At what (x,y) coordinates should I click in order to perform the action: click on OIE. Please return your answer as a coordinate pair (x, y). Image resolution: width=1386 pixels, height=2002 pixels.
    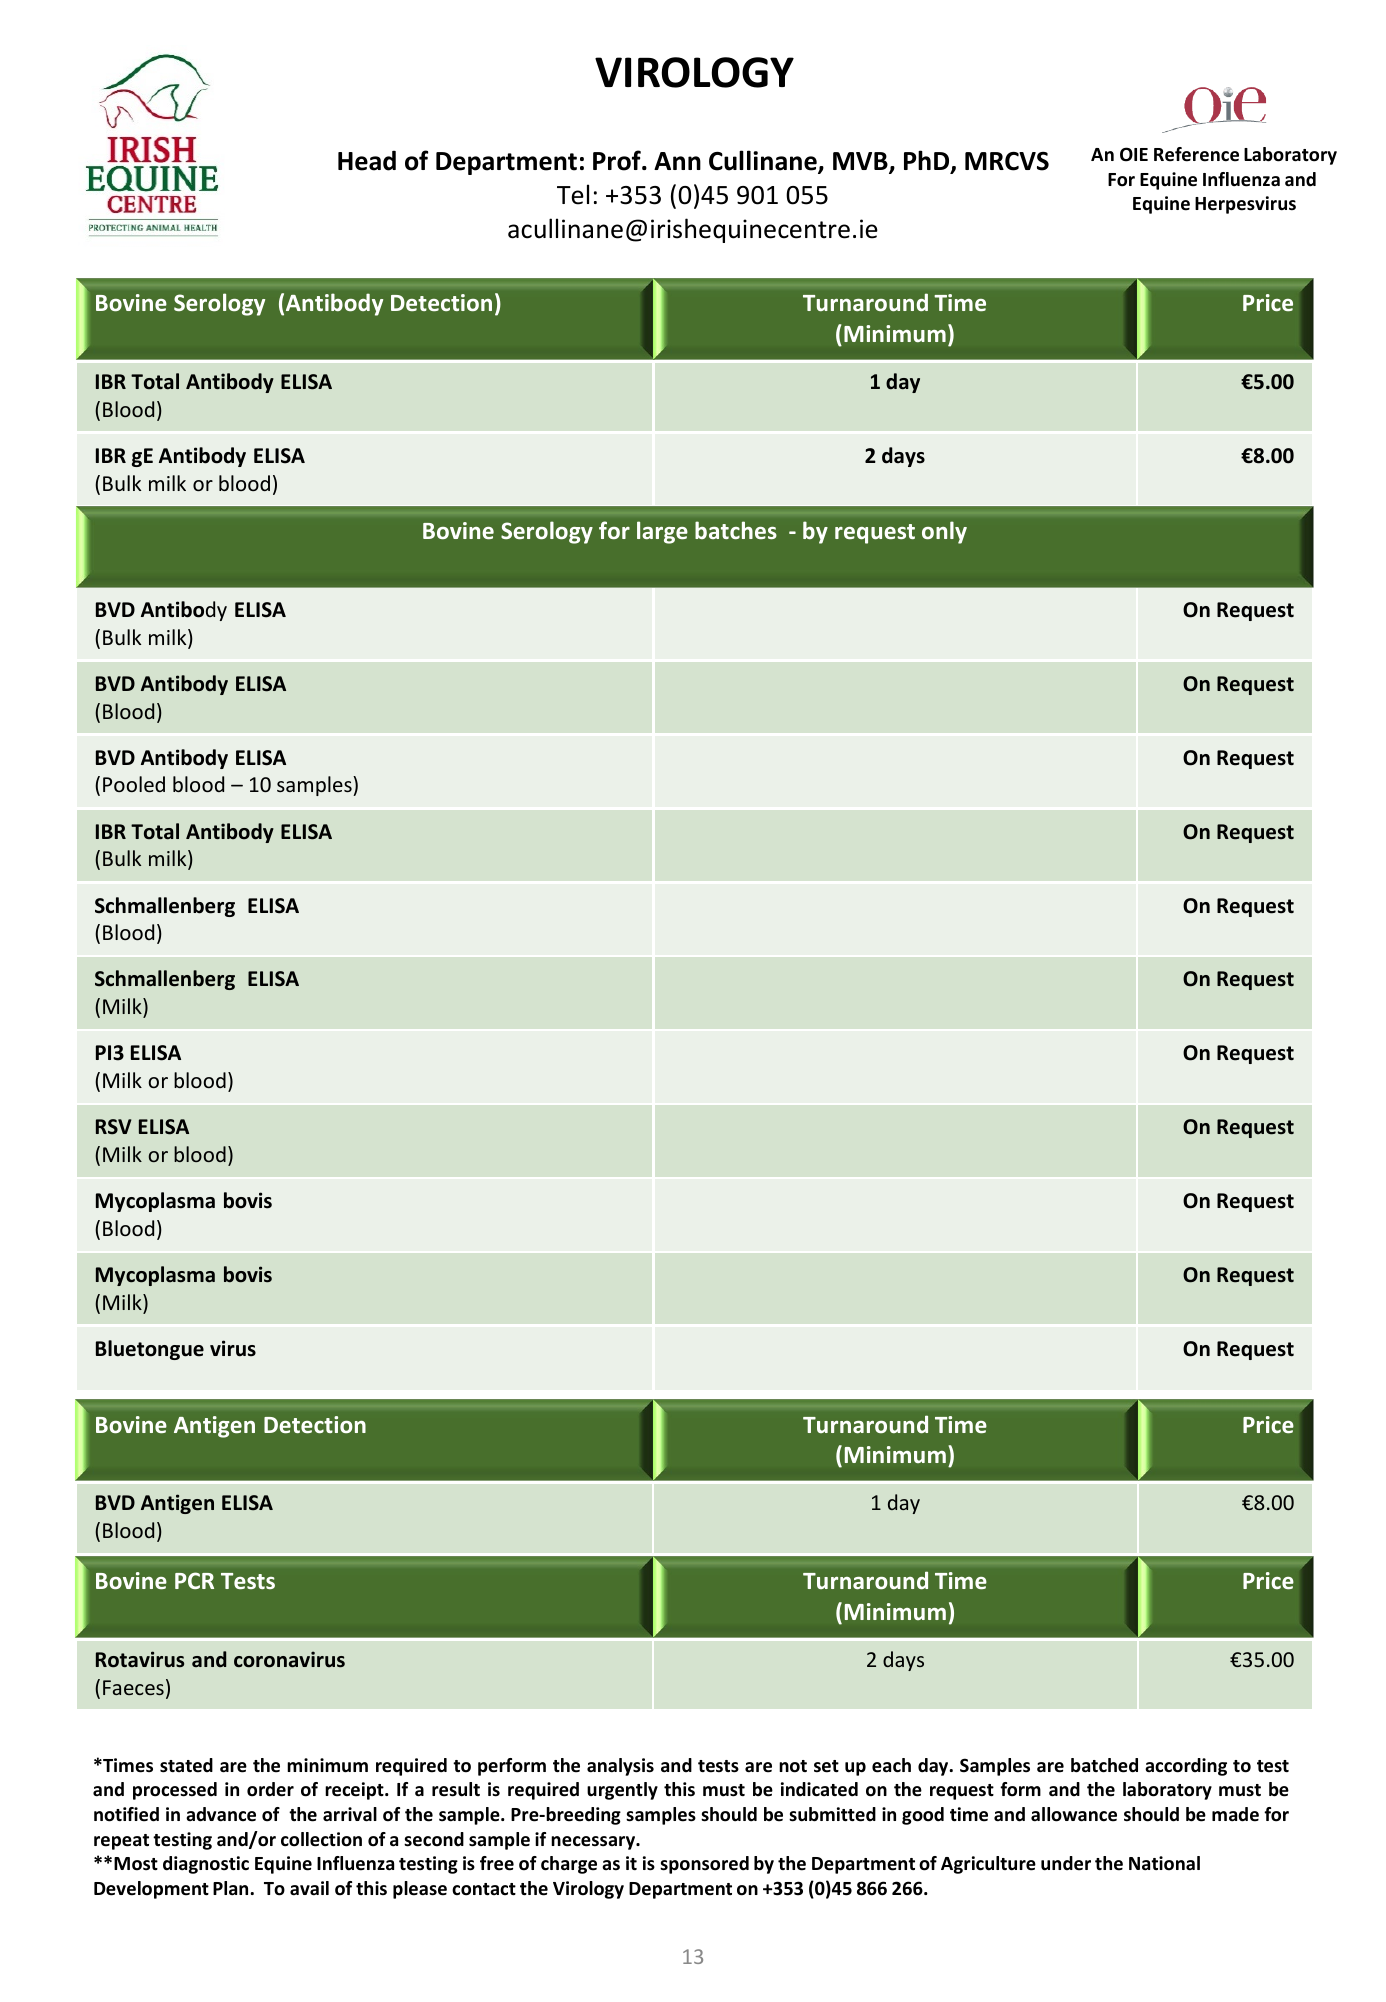
    Looking at the image, I should click on (1134, 154).
